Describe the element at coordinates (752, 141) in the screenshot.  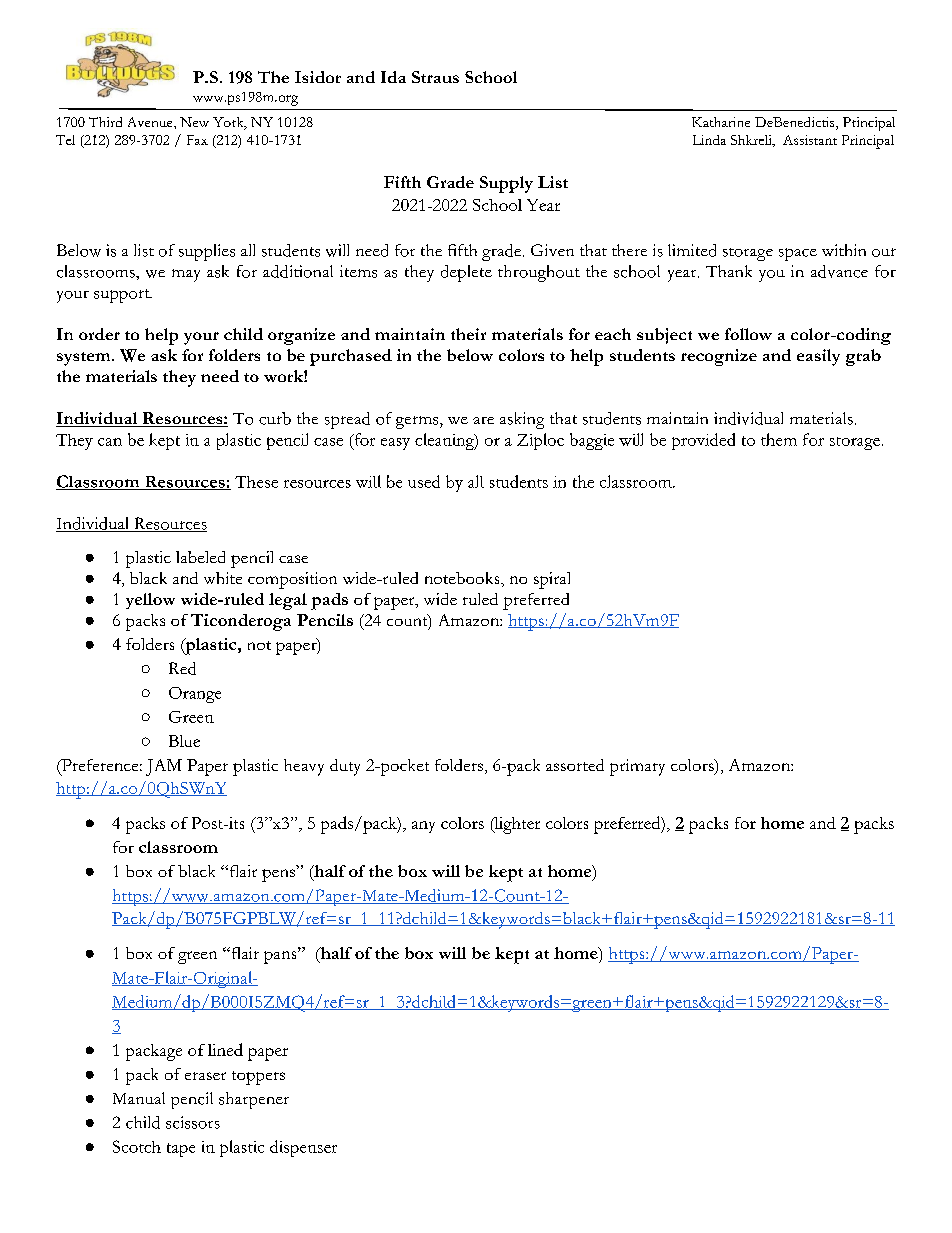
I see `Shkreli` at that location.
